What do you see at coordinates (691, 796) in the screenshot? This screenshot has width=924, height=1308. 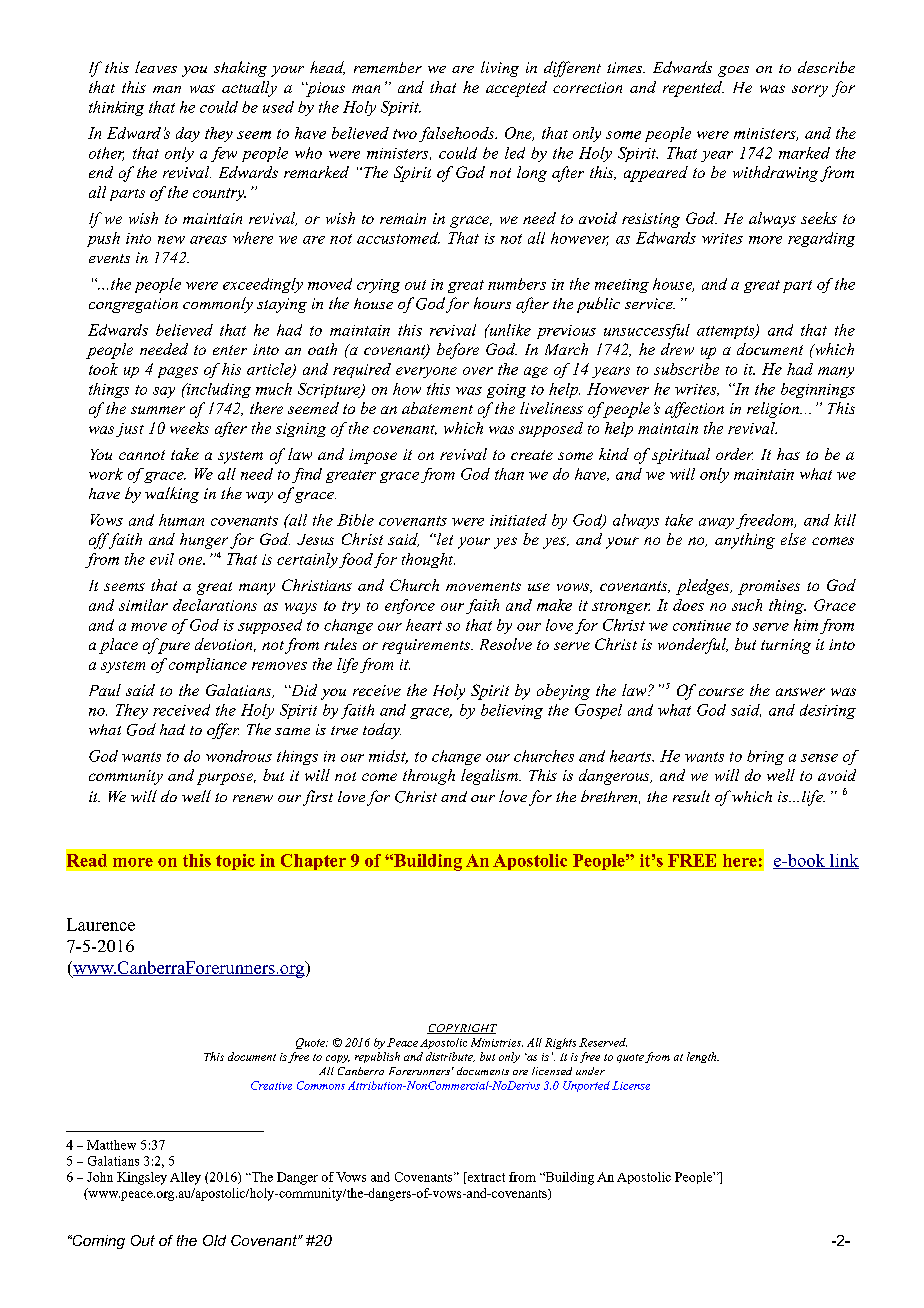 I see `result` at bounding box center [691, 796].
